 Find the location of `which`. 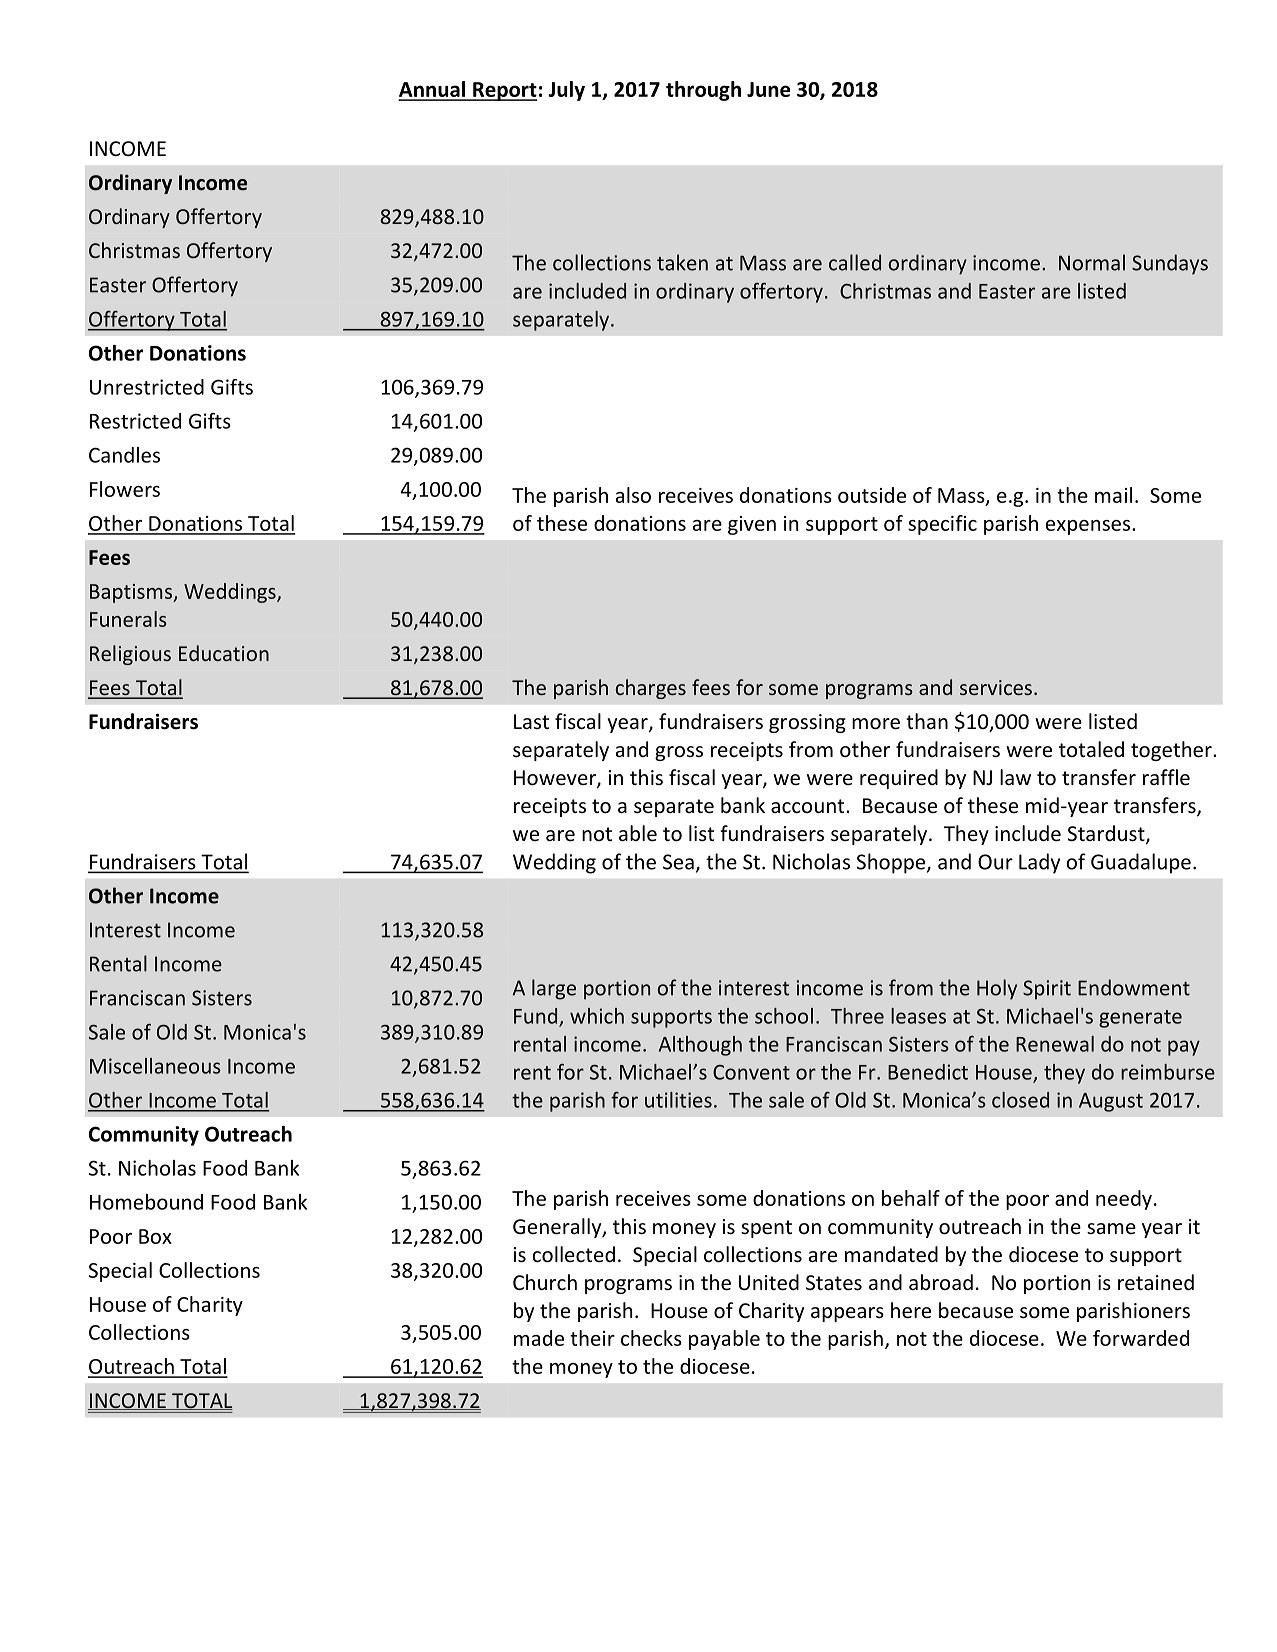

which is located at coordinates (597, 1016).
